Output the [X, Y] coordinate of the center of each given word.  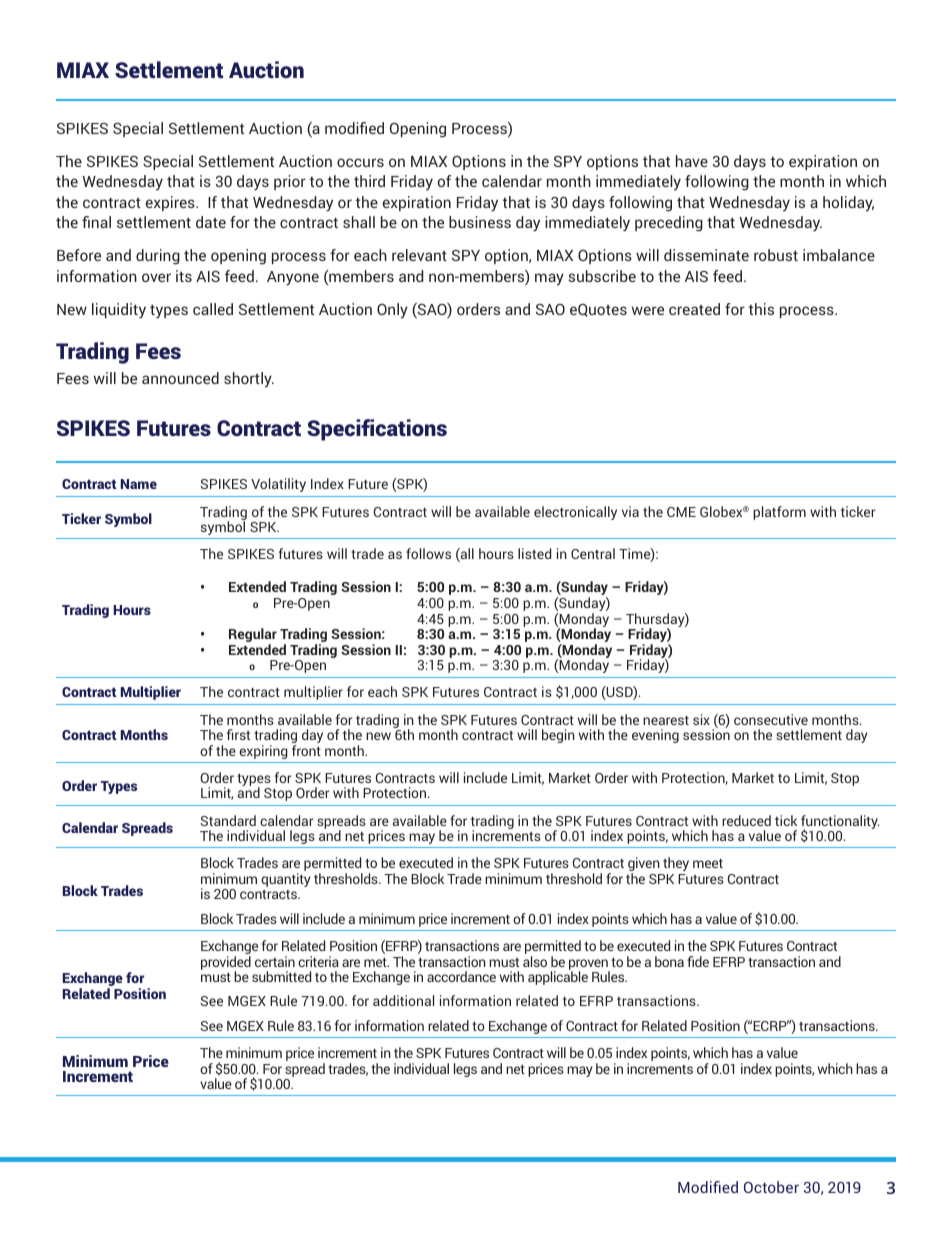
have [692, 161]
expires [171, 203]
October [771, 1187]
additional [403, 1000]
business [480, 222]
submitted [281, 976]
